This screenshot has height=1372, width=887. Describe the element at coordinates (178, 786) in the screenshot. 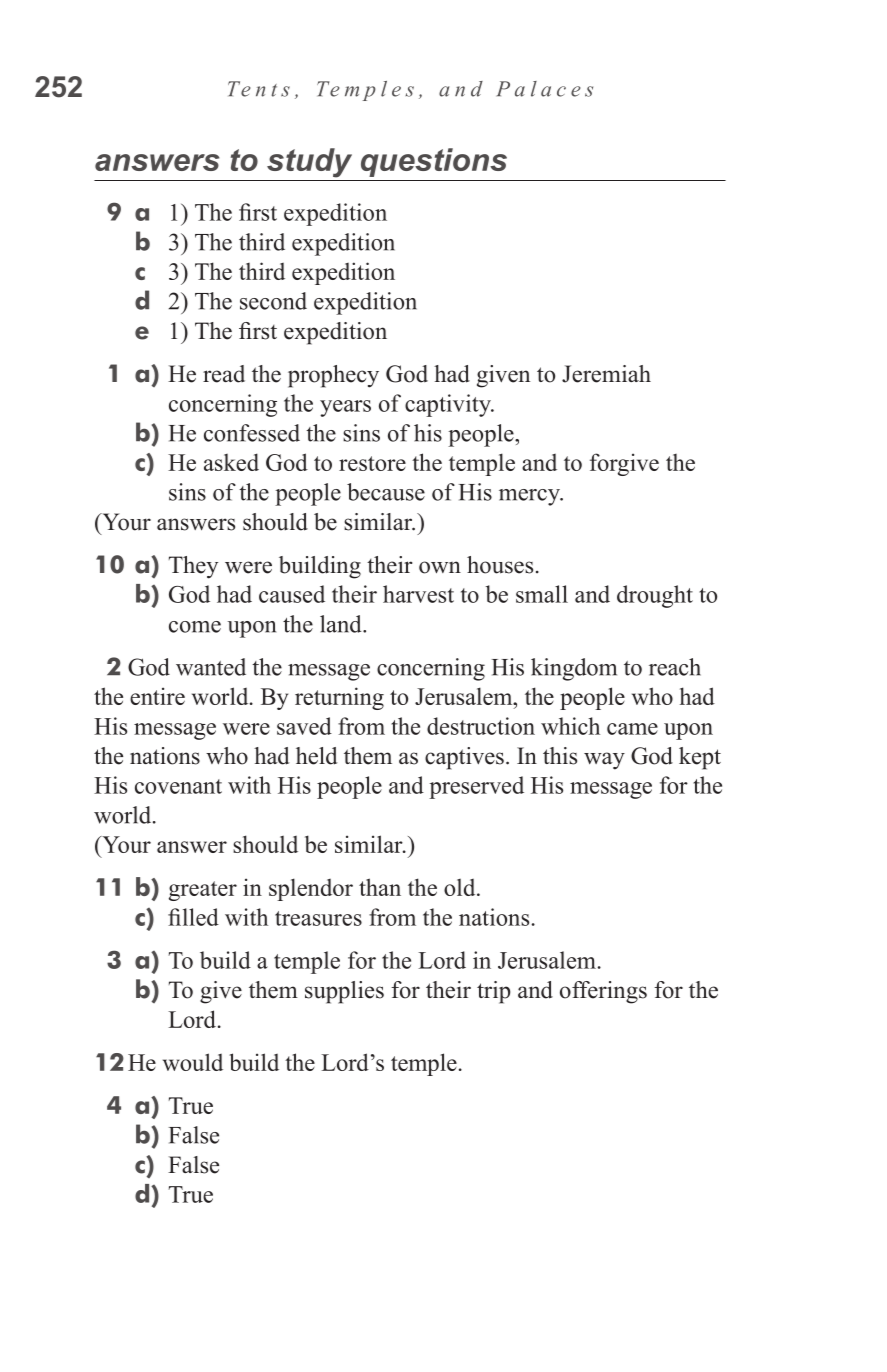

I see `covenant` at that location.
